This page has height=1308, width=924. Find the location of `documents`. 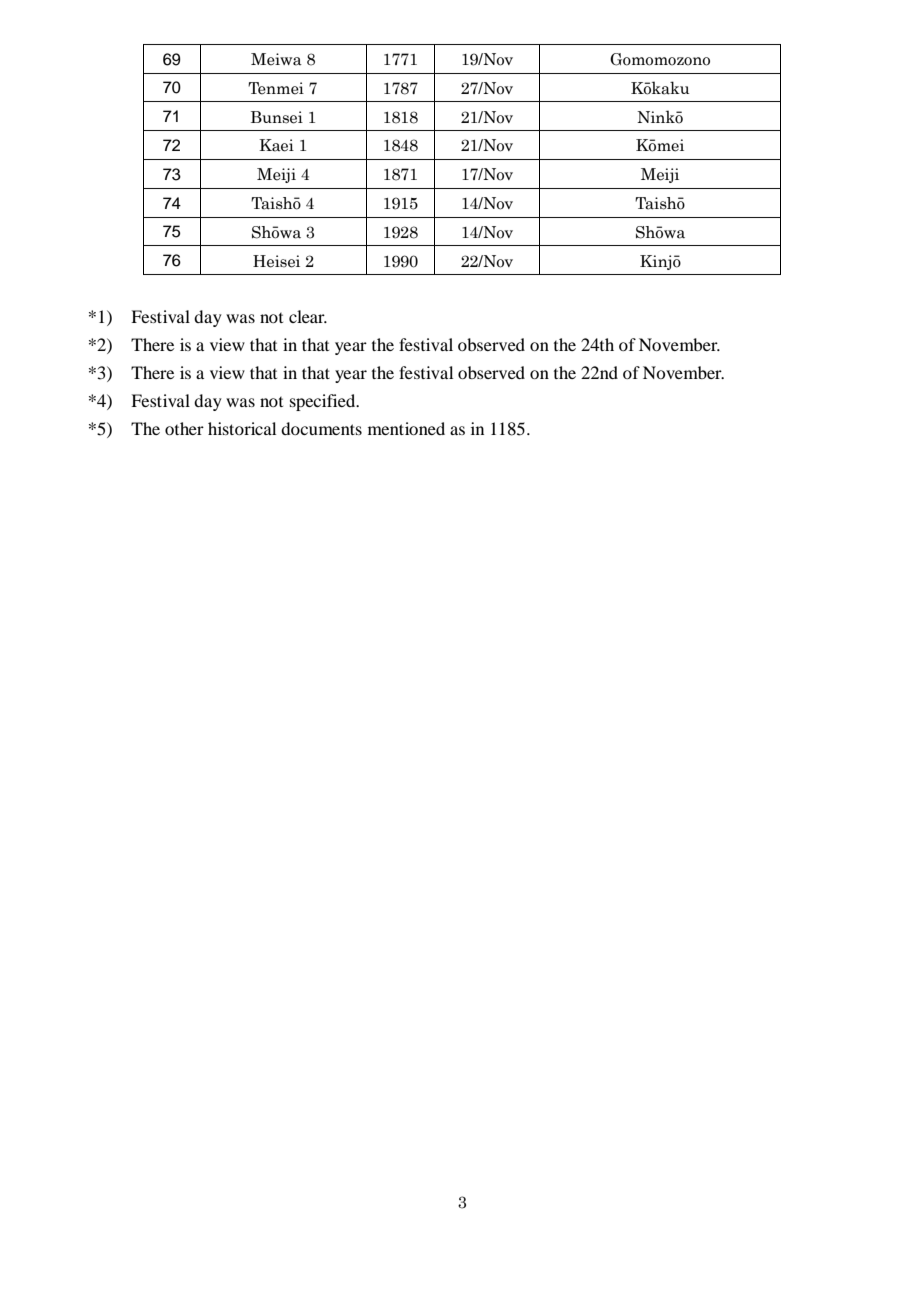

documents is located at coordinates (321, 428).
